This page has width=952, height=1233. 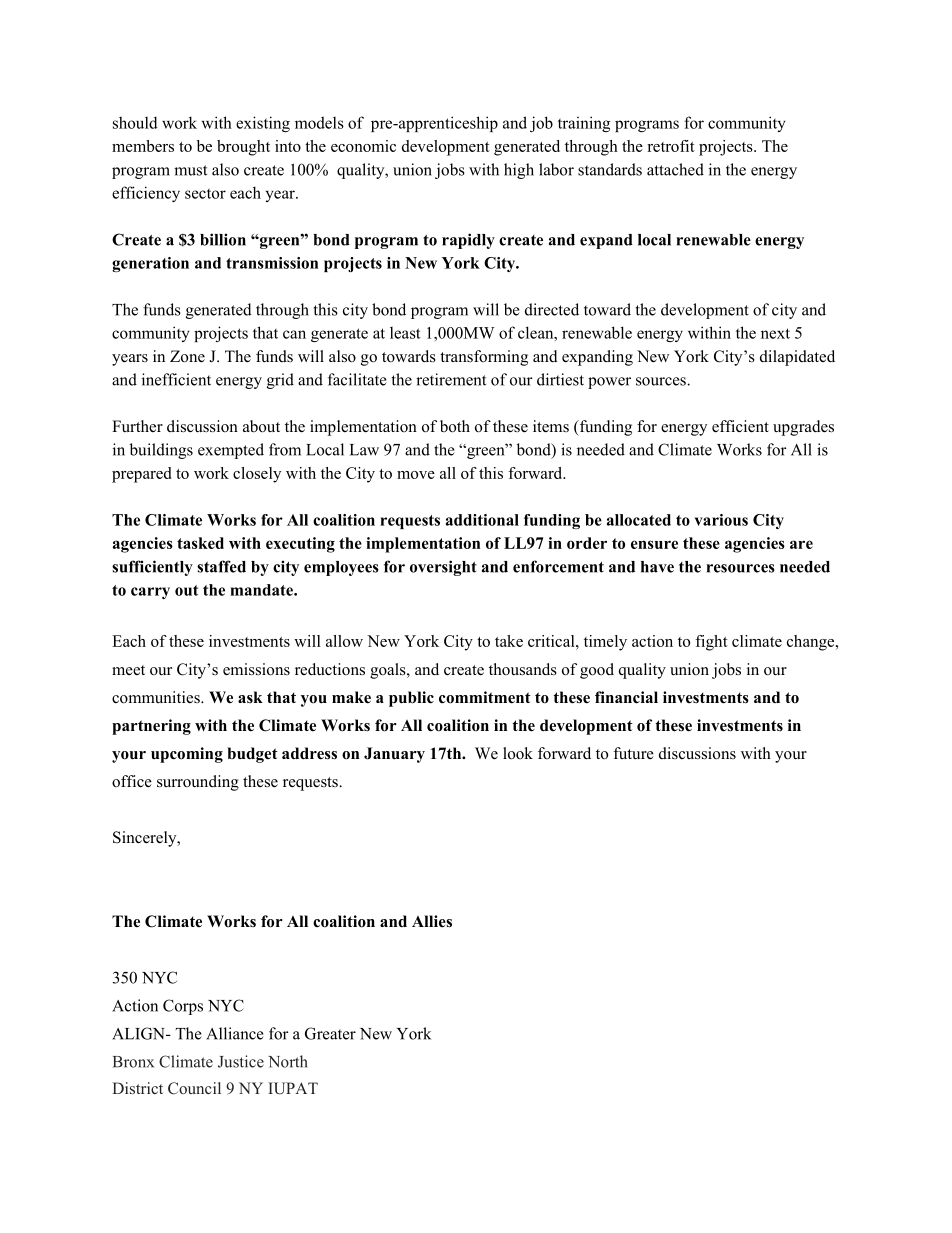 I want to click on fight, so click(x=711, y=643).
